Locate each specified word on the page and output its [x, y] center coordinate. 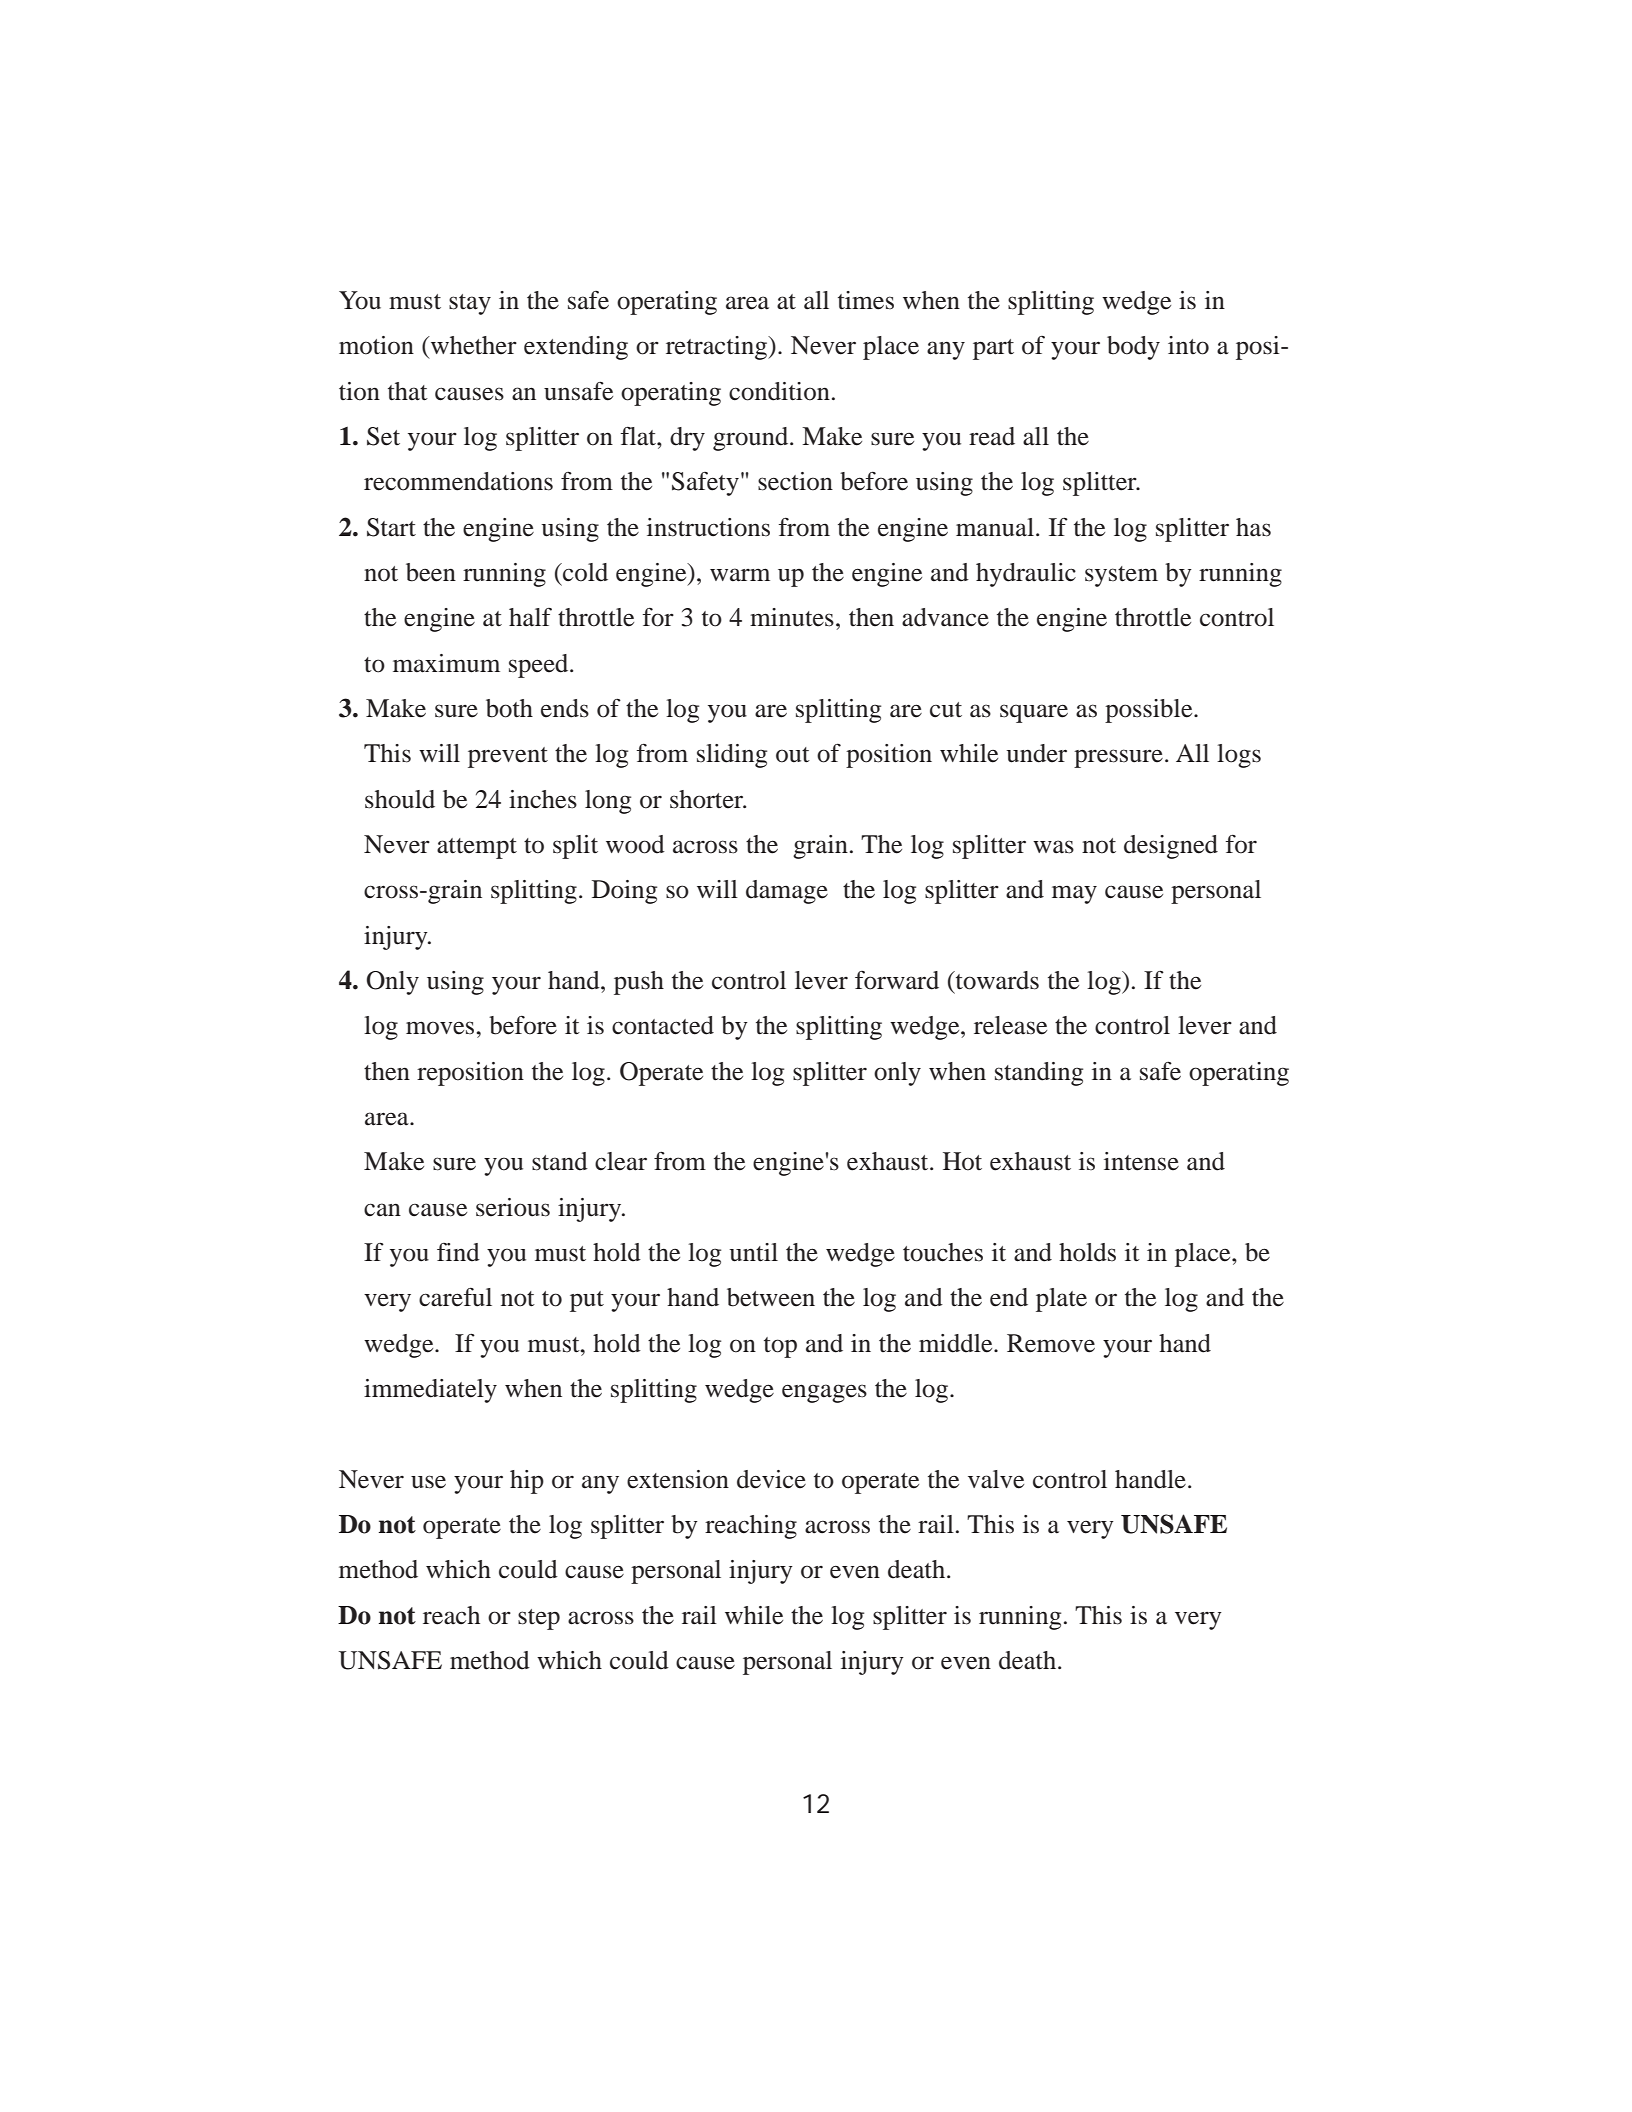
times [866, 300]
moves [440, 1028]
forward [897, 980]
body [1133, 348]
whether [473, 345]
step [539, 1619]
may [1074, 894]
